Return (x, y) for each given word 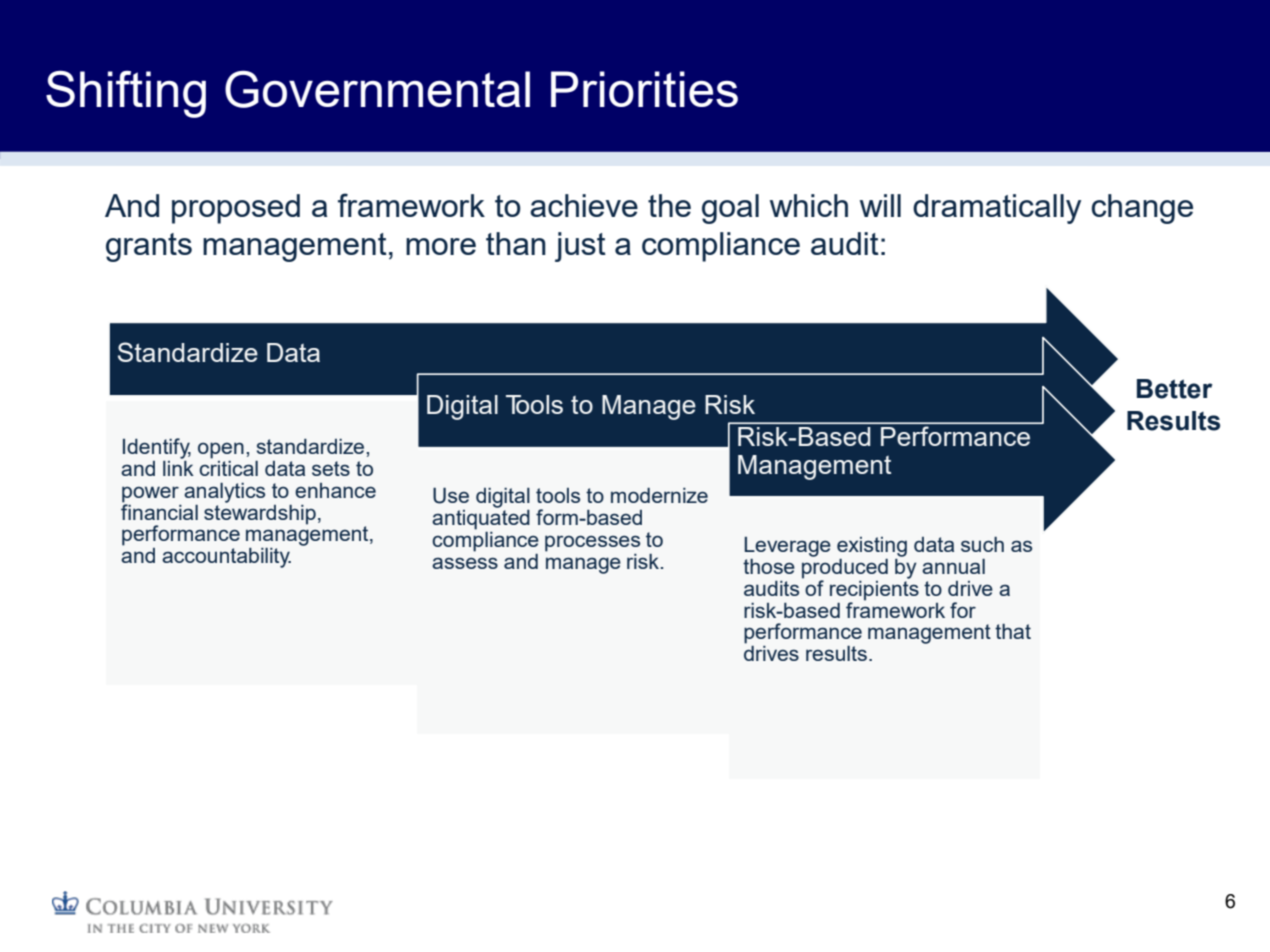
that (1013, 631)
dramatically (997, 209)
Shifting (126, 94)
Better (1175, 389)
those (769, 566)
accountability (226, 558)
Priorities (644, 89)
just (580, 247)
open (221, 450)
